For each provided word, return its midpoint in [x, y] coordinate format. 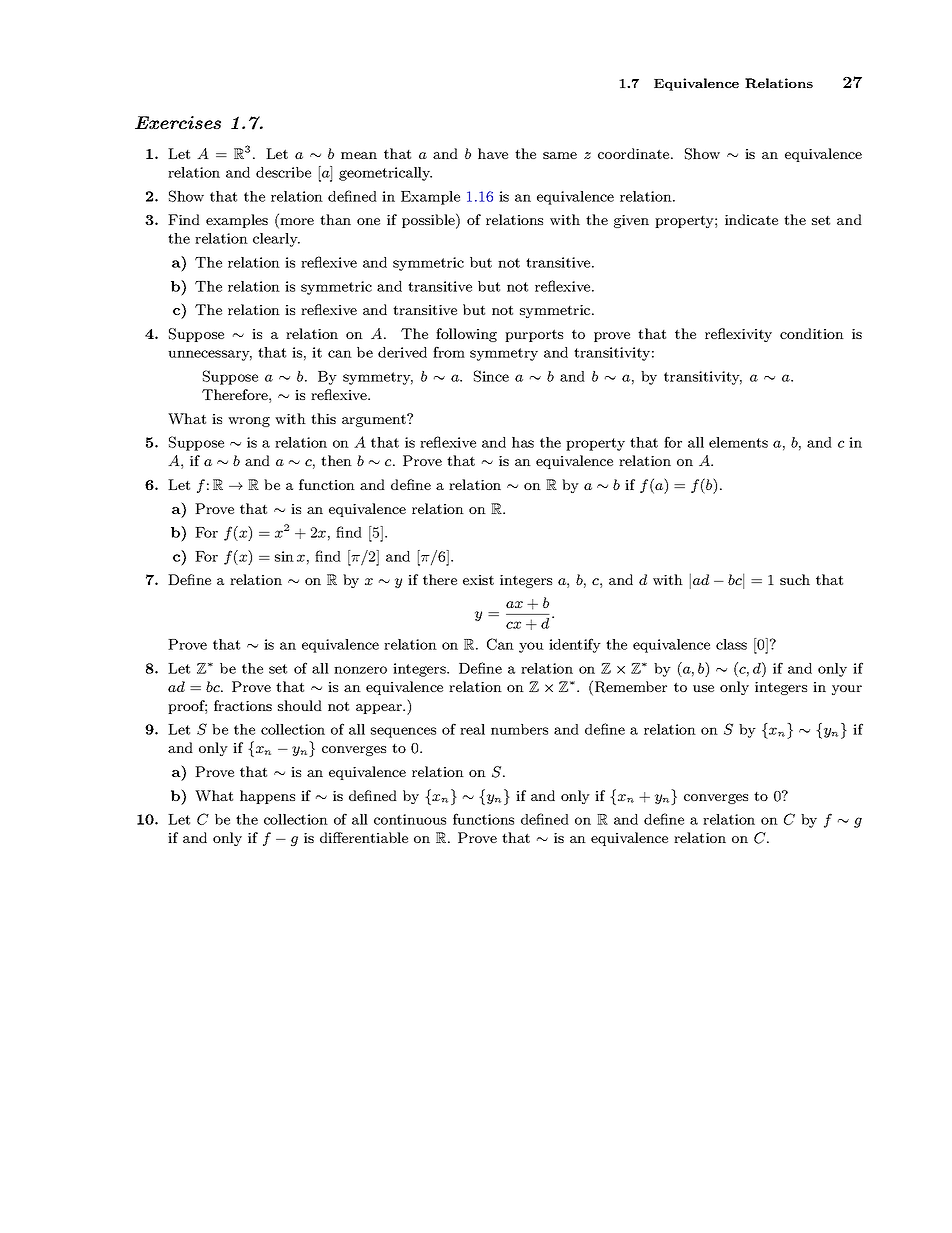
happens [267, 797]
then [336, 460]
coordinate [635, 153]
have [493, 153]
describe [283, 172]
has [523, 442]
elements [738, 442]
